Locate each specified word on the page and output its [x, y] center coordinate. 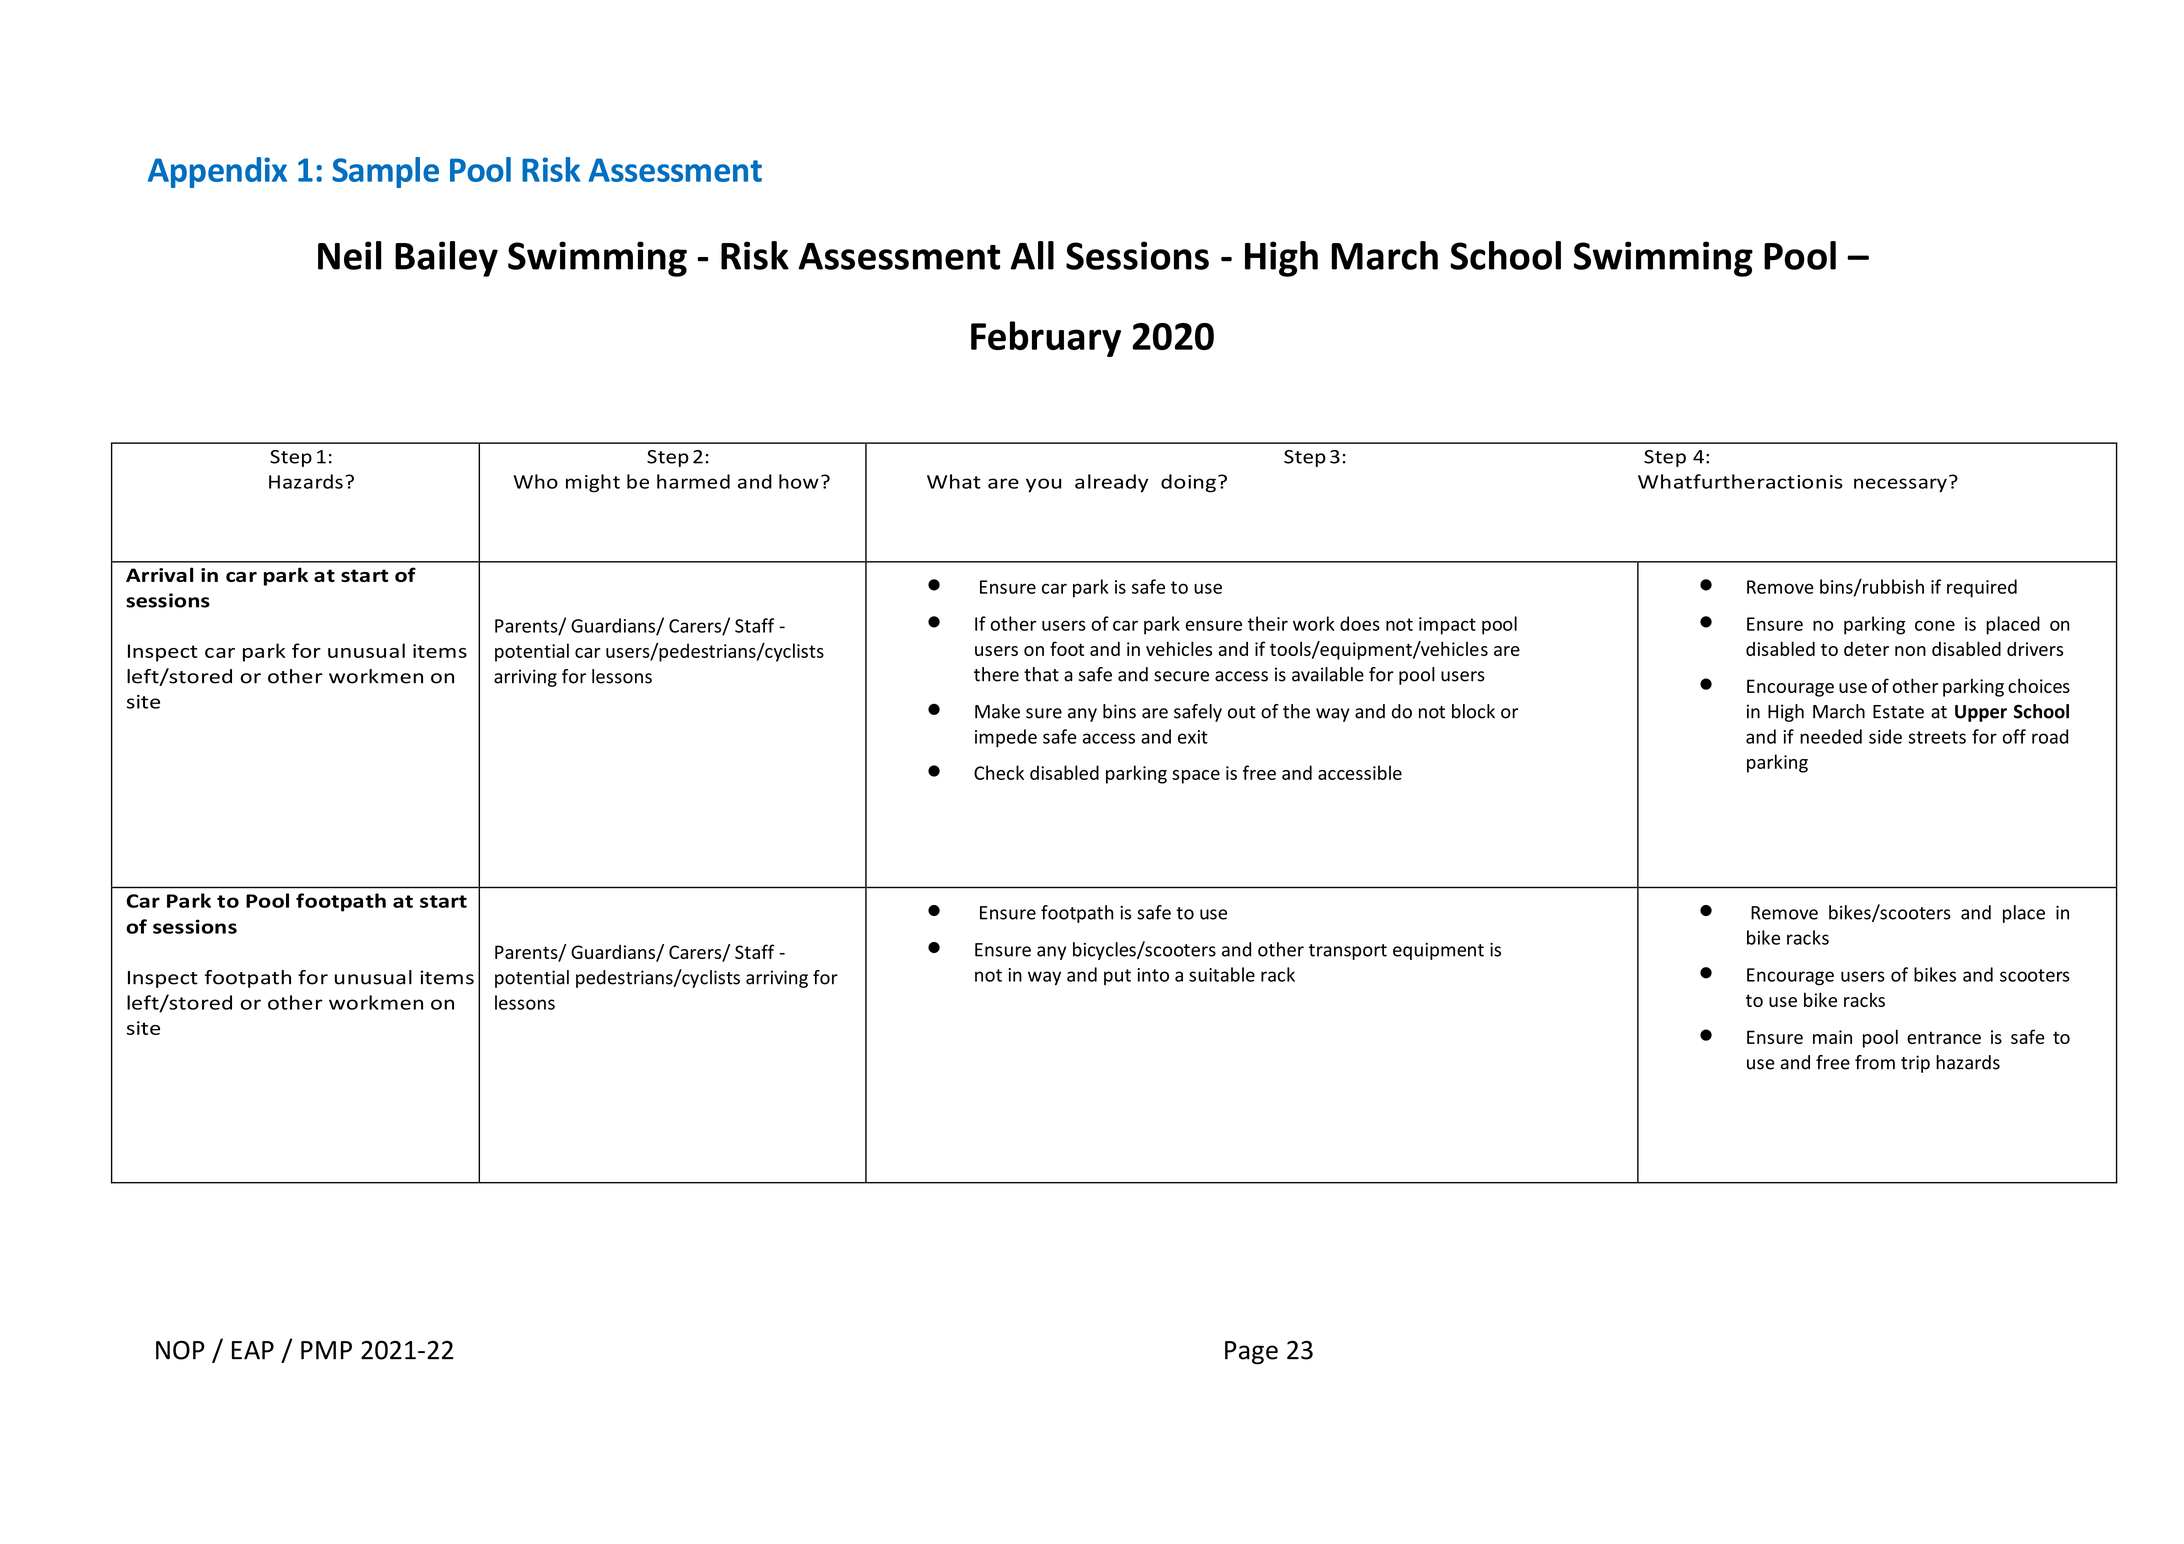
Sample [385, 172]
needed [1831, 736]
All [1032, 255]
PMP [326, 1350]
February [1046, 339]
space [1196, 777]
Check [999, 772]
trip [1915, 1064]
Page [1251, 1353]
